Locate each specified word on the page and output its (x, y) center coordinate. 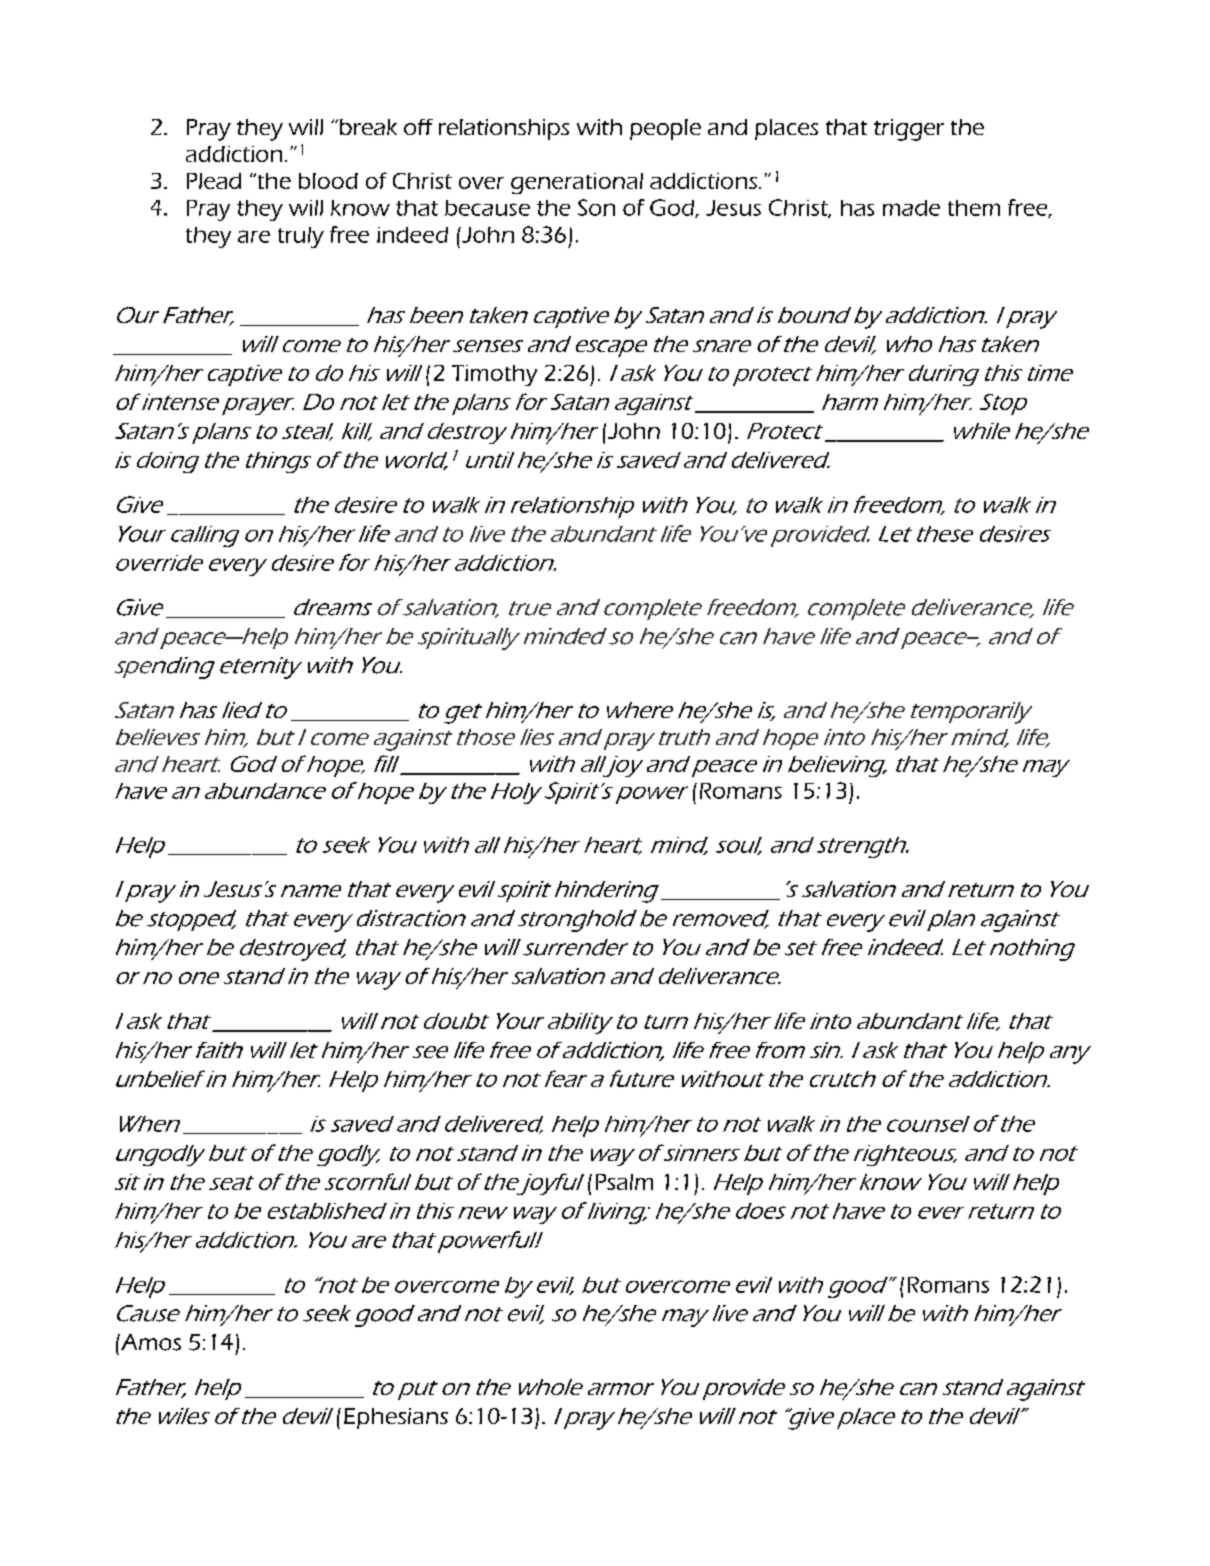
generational (577, 183)
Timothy (494, 375)
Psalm (624, 1182)
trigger (909, 130)
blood (328, 181)
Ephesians (396, 1418)
